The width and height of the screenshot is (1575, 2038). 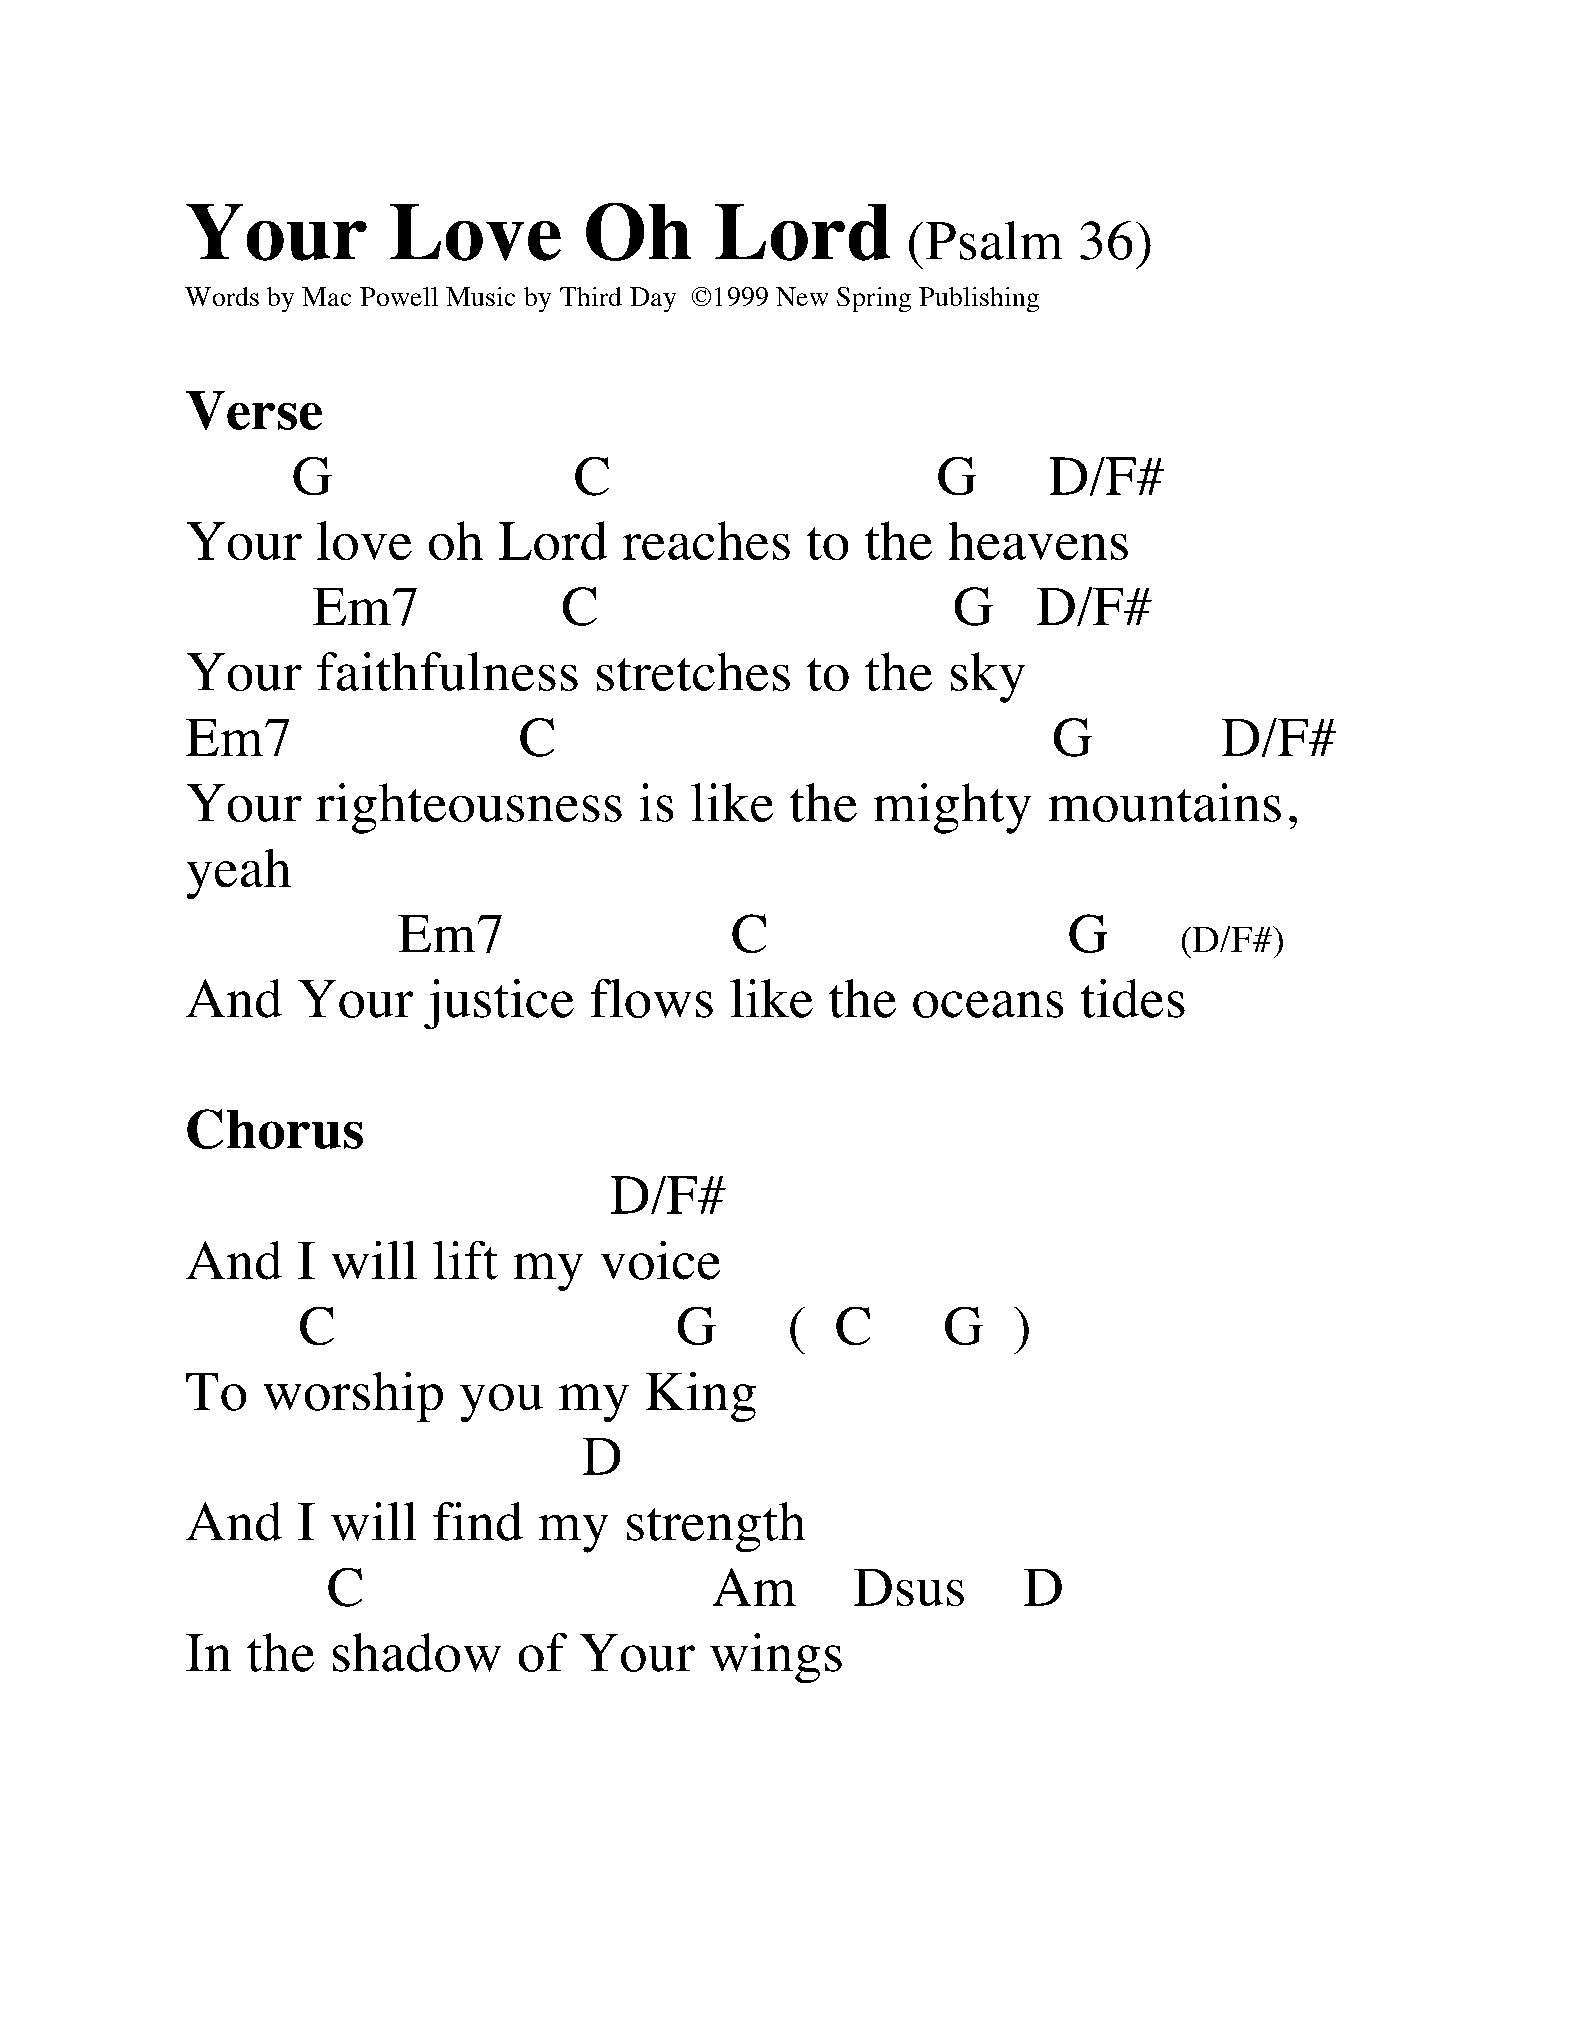 What do you see at coordinates (239, 874) in the screenshot?
I see `yeah` at bounding box center [239, 874].
